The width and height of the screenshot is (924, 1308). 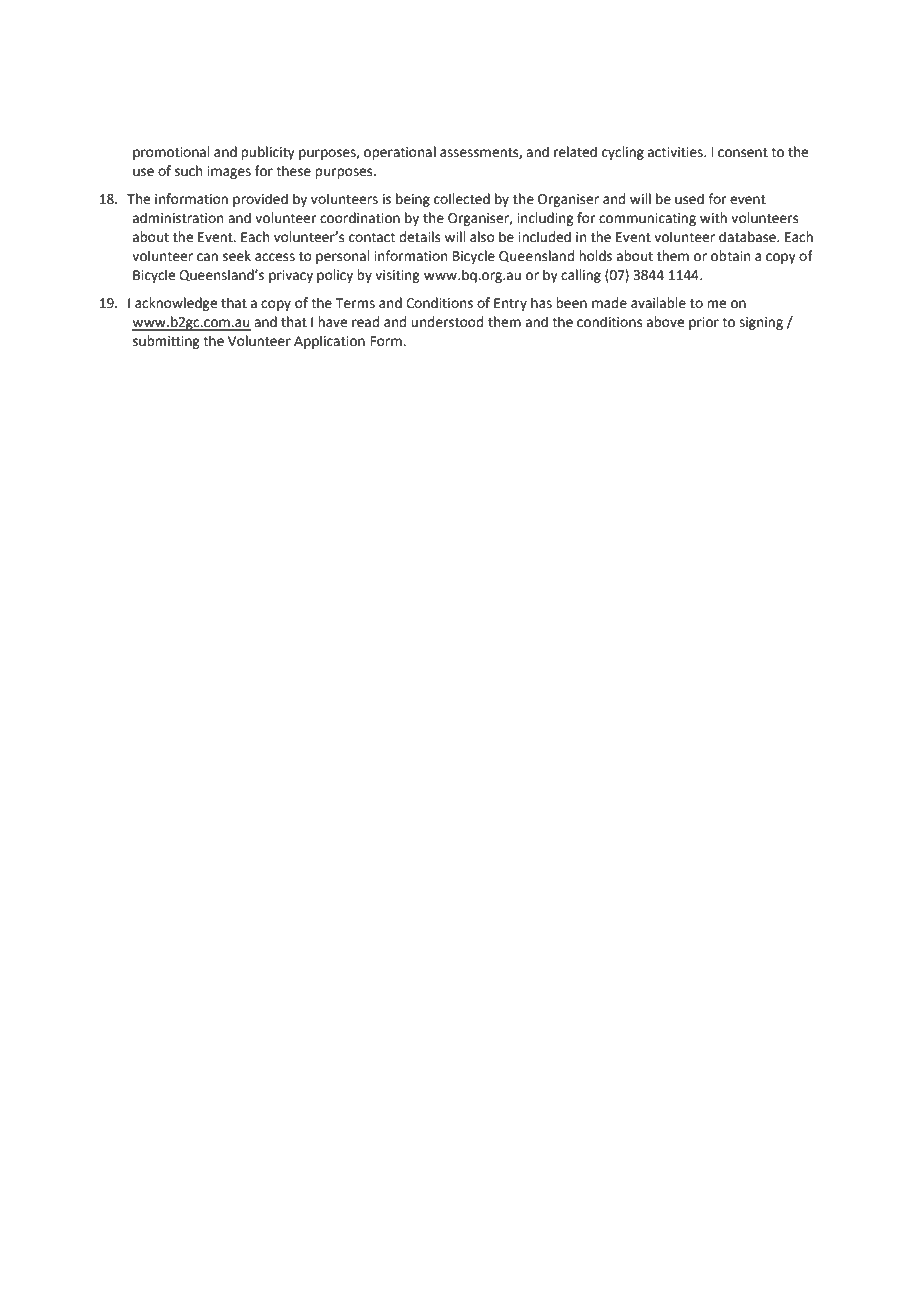 I want to click on administration, so click(x=178, y=218).
